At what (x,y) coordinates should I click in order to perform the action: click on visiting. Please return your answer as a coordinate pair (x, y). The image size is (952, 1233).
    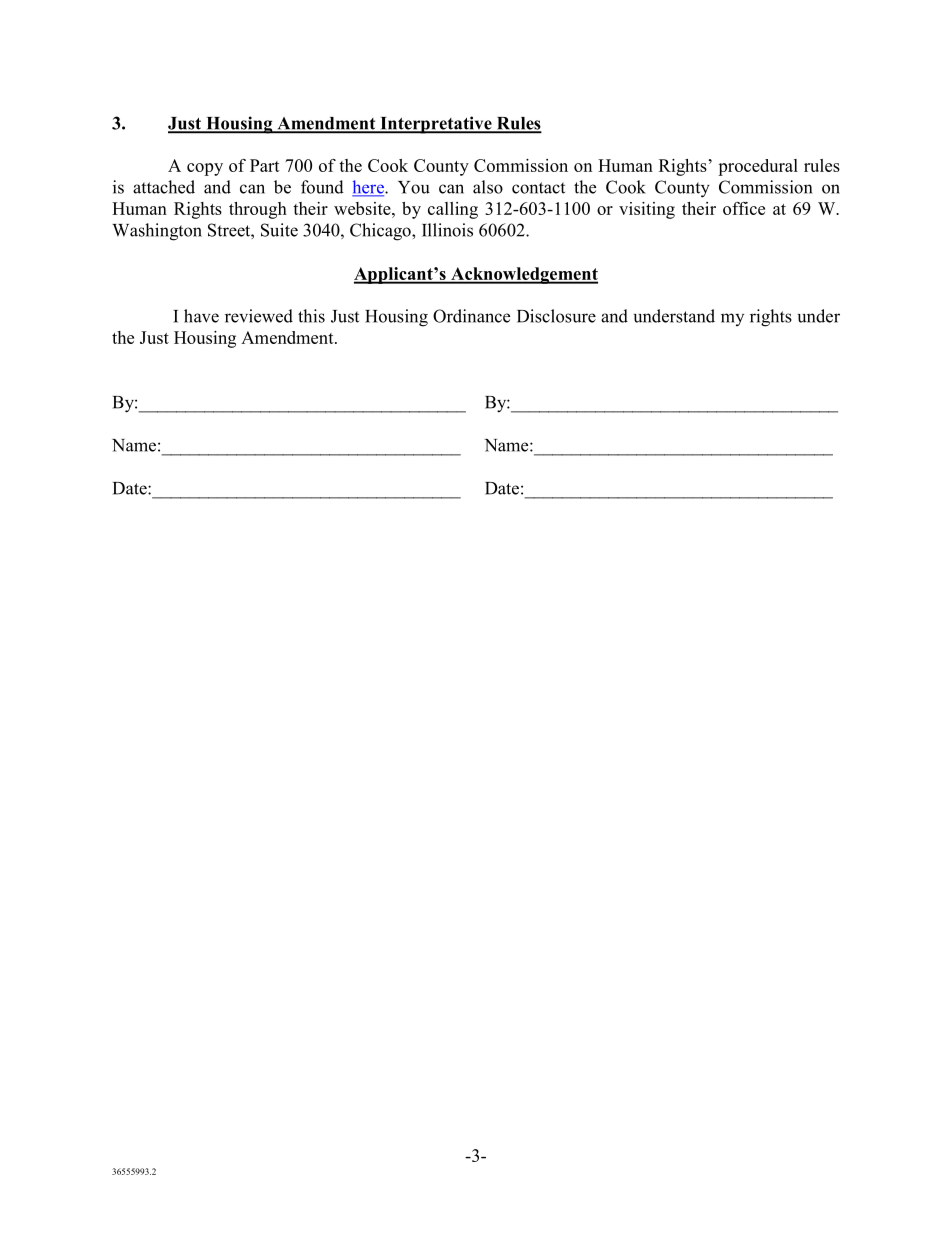
    Looking at the image, I should click on (647, 210).
